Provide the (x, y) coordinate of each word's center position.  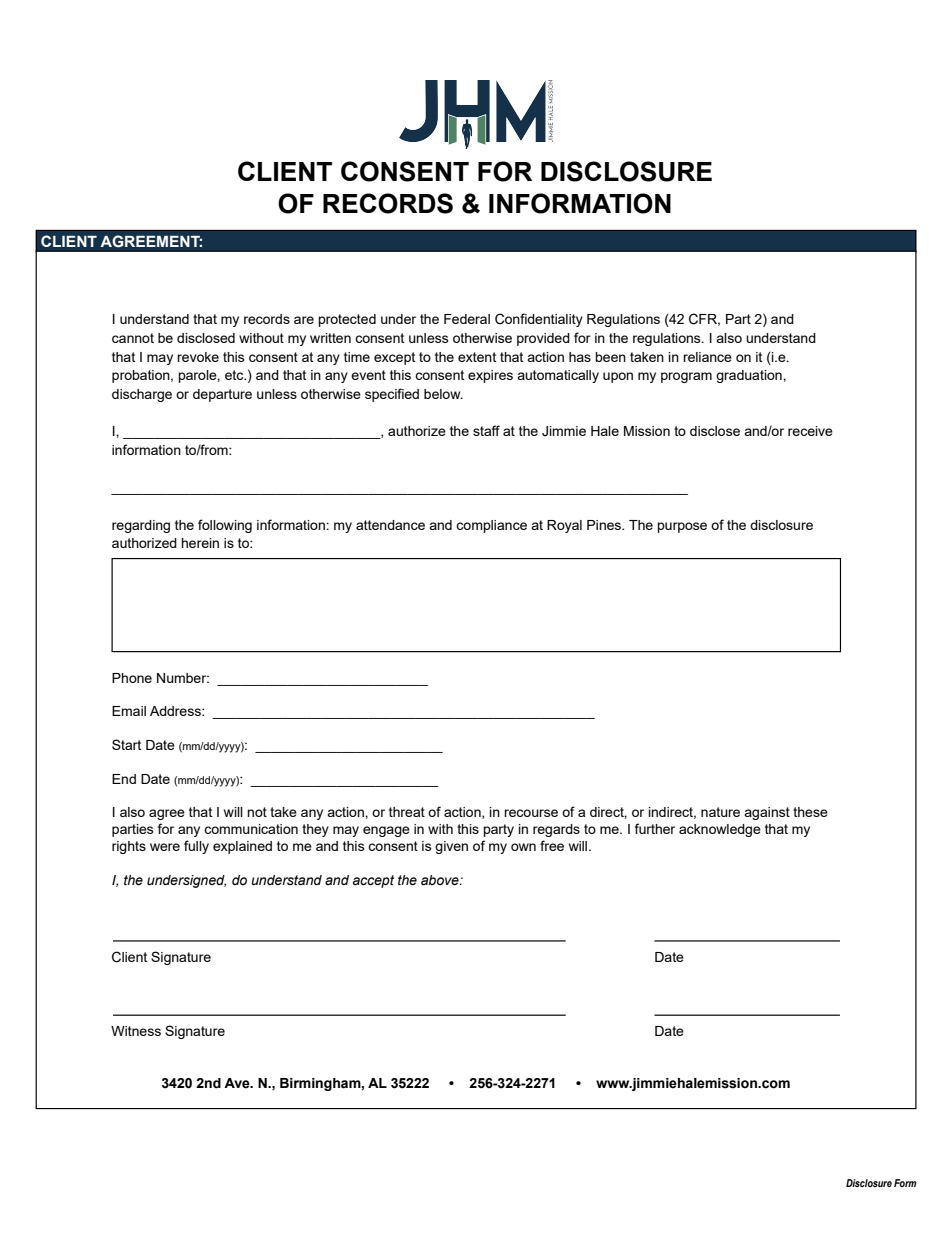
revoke (198, 357)
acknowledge (720, 830)
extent (477, 357)
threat (407, 812)
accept (373, 881)
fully (196, 847)
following (225, 526)
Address (176, 711)
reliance (707, 357)
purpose (682, 527)
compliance (491, 526)
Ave (238, 1083)
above (441, 880)
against (767, 813)
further (655, 828)
